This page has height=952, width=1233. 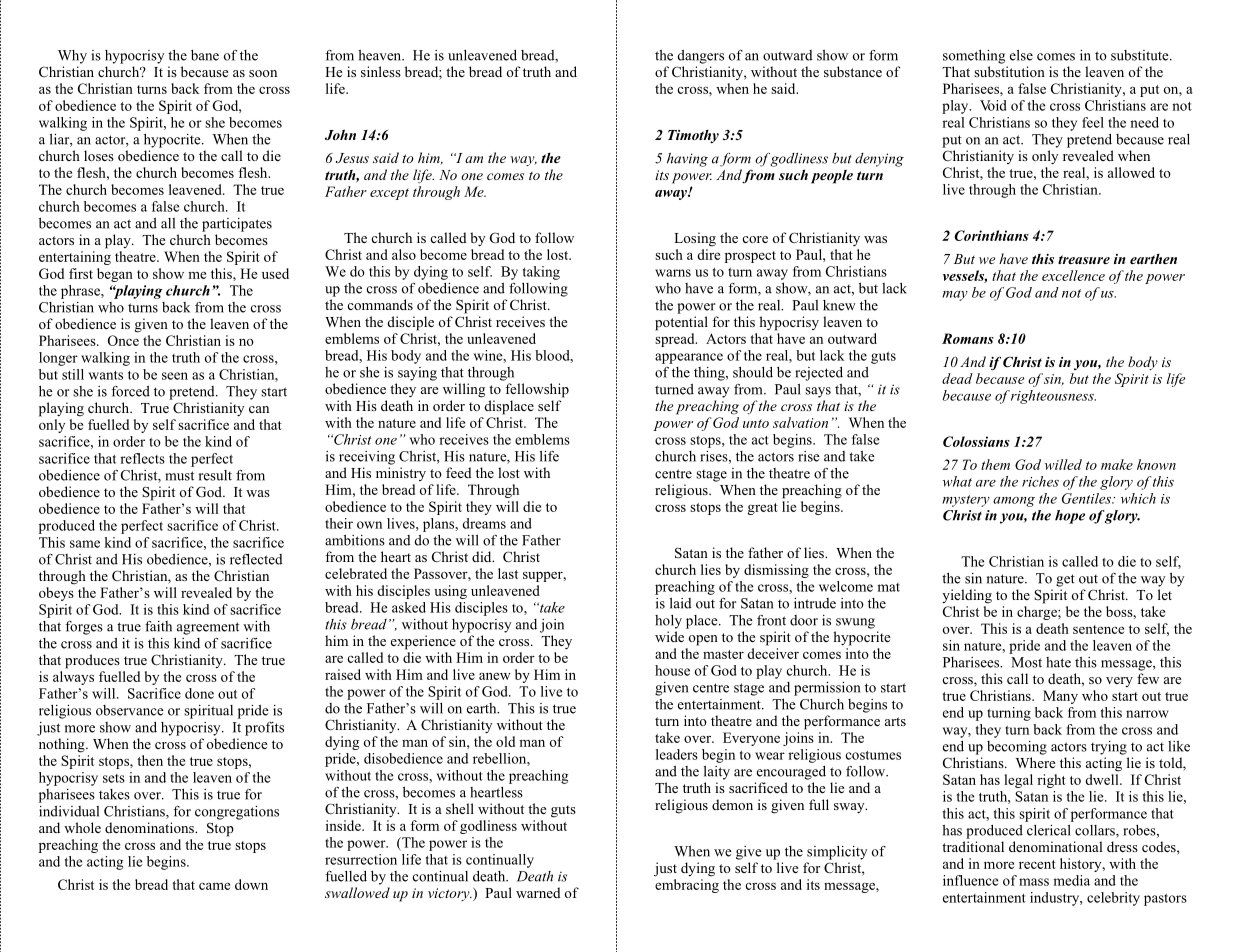 What do you see at coordinates (123, 340) in the page?
I see `Once` at bounding box center [123, 340].
